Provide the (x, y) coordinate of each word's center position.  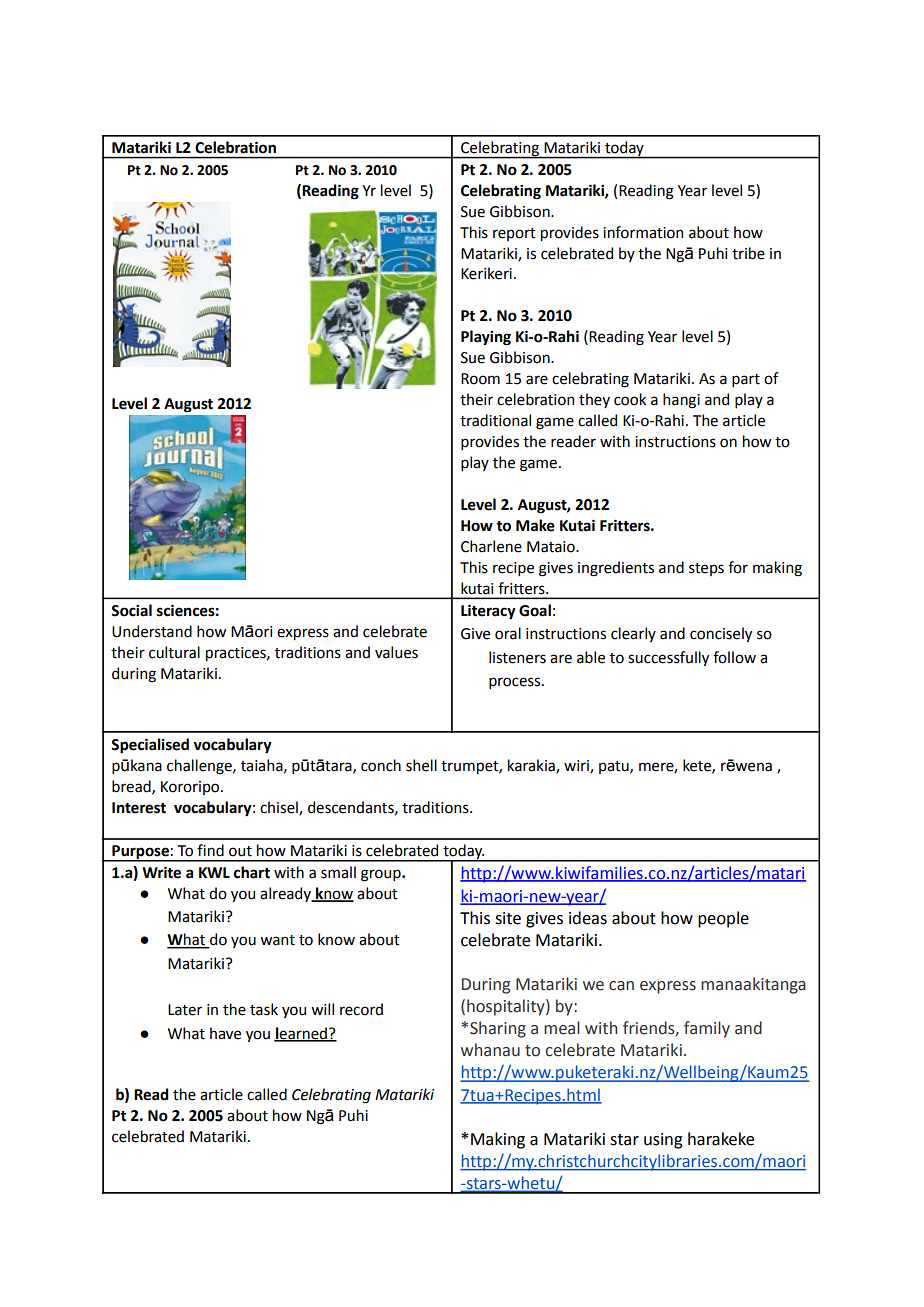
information (643, 232)
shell (421, 765)
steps (706, 569)
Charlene (491, 546)
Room (480, 379)
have (225, 1033)
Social (131, 610)
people (723, 919)
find (210, 850)
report (514, 234)
